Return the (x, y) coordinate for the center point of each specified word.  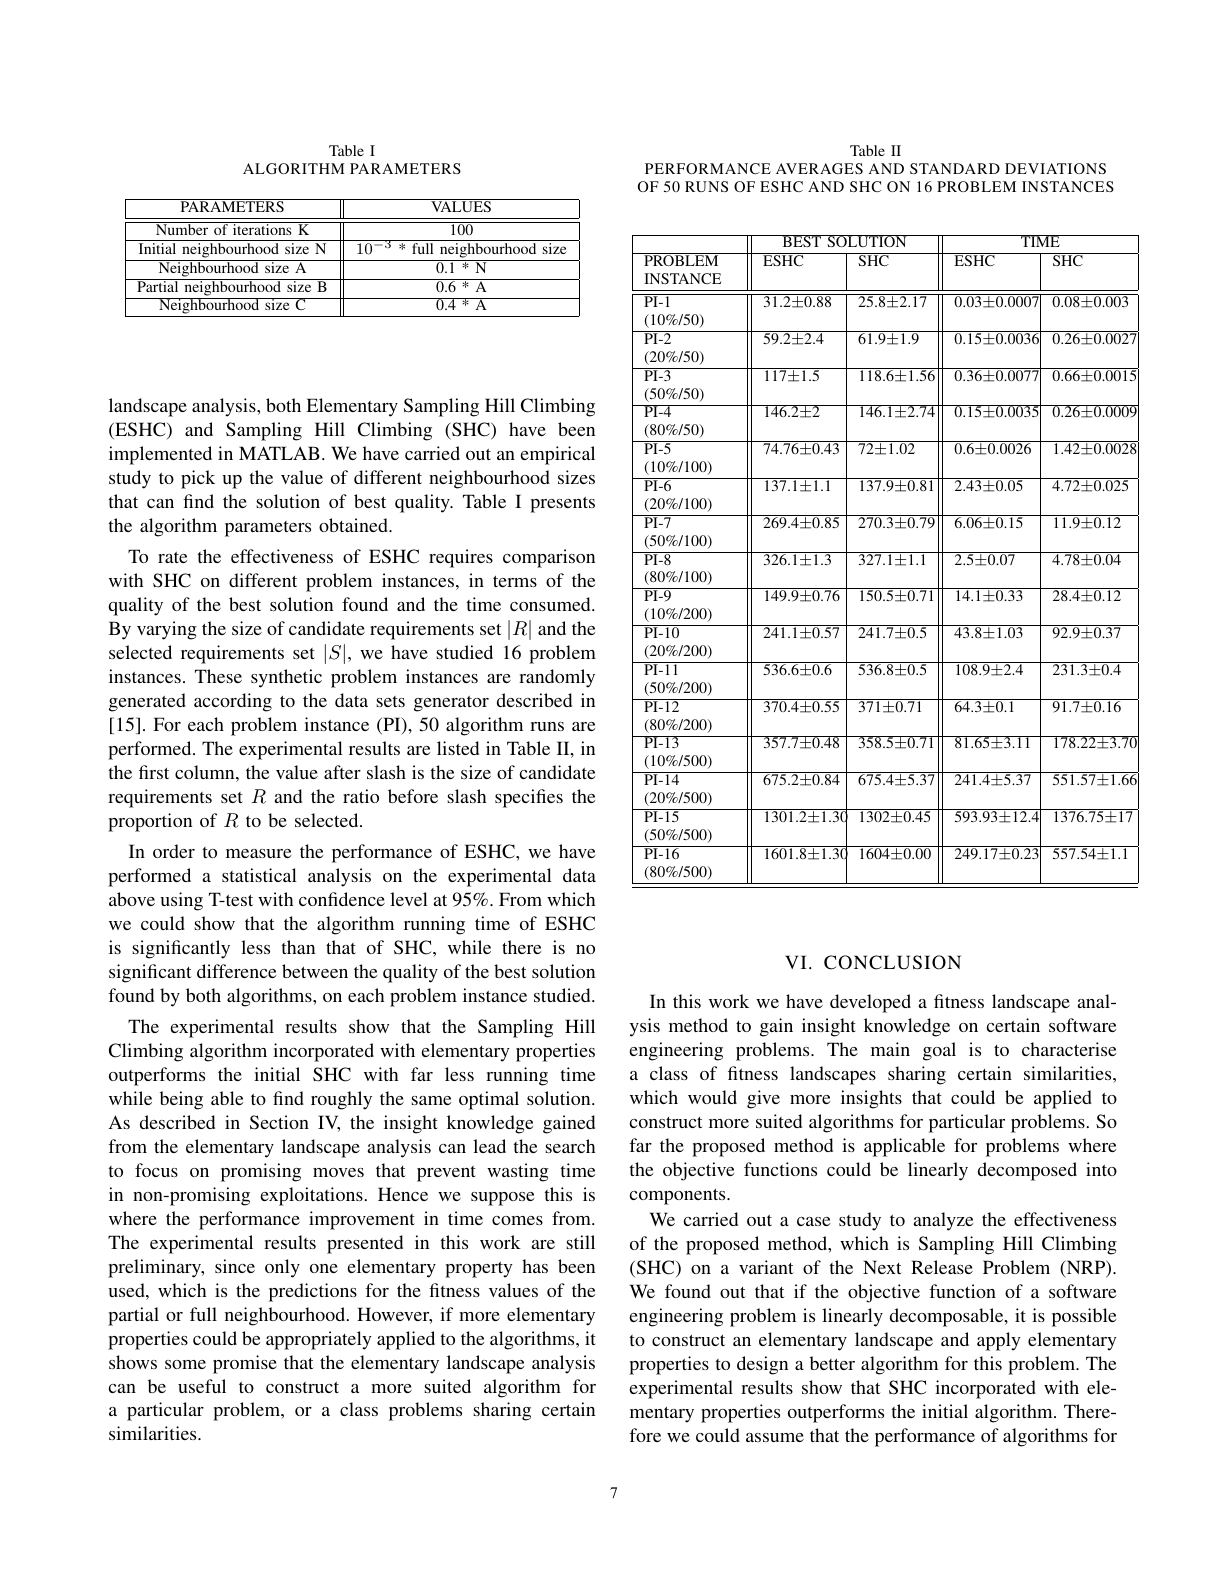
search (570, 1146)
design (762, 1365)
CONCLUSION (892, 962)
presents (562, 505)
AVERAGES (819, 168)
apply (999, 1341)
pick (198, 479)
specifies (529, 798)
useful (202, 1386)
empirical (557, 455)
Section (279, 1122)
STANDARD (955, 168)
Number (182, 228)
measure (258, 853)
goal (939, 1051)
